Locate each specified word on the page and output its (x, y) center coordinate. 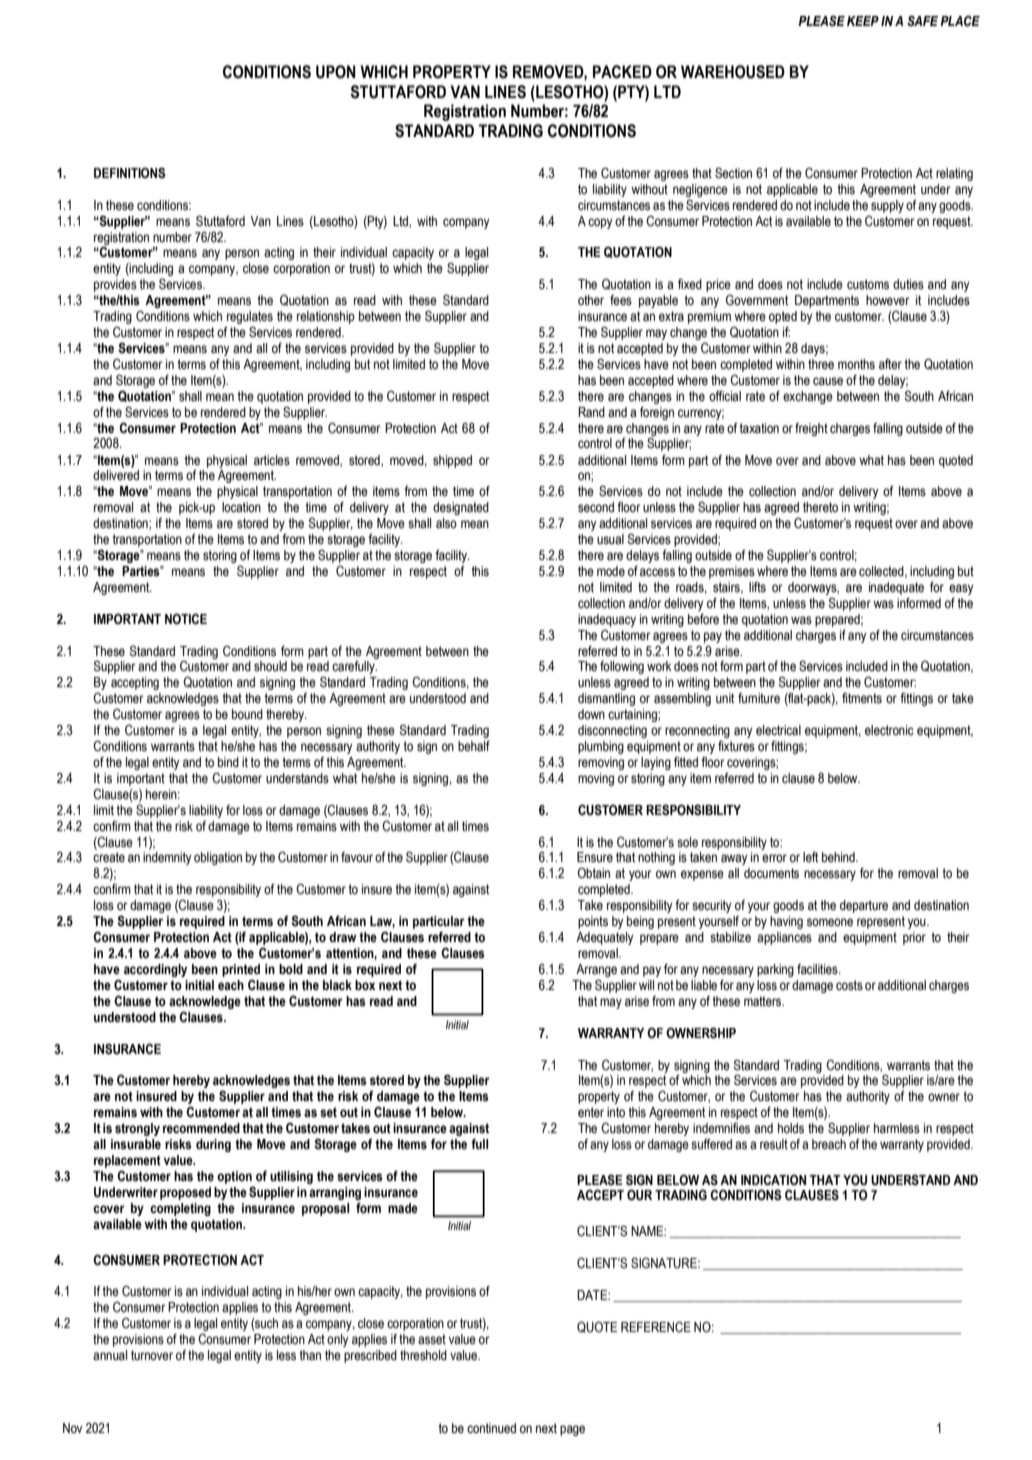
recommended (201, 1128)
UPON (336, 72)
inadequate (896, 588)
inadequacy (607, 620)
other (591, 300)
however (888, 300)
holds (791, 1128)
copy (600, 223)
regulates (249, 319)
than (310, 1355)
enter (591, 1112)
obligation (218, 858)
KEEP (863, 21)
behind (839, 857)
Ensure (595, 857)
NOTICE (186, 619)
